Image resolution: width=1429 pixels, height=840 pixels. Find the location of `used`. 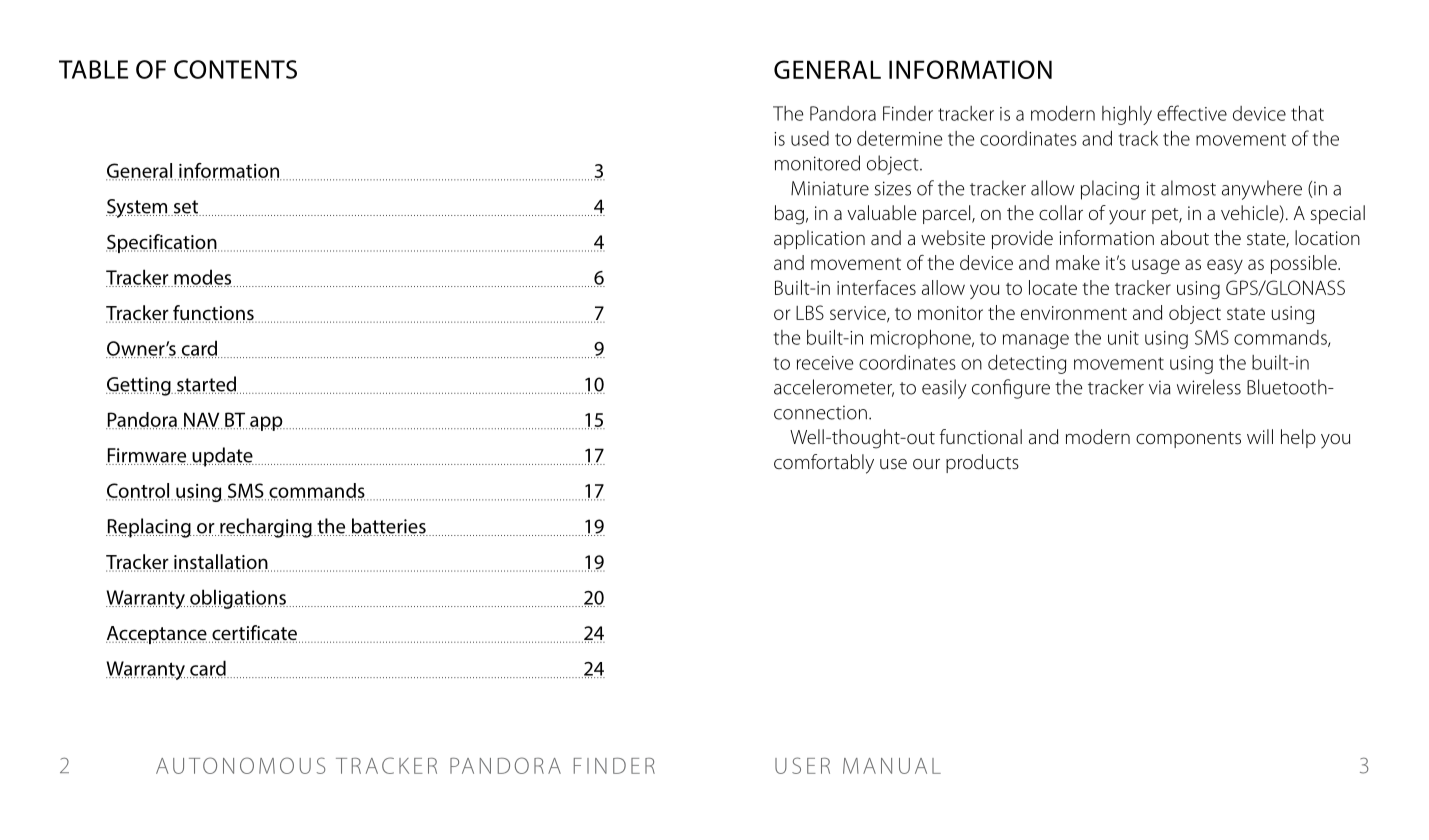

used is located at coordinates (810, 138).
